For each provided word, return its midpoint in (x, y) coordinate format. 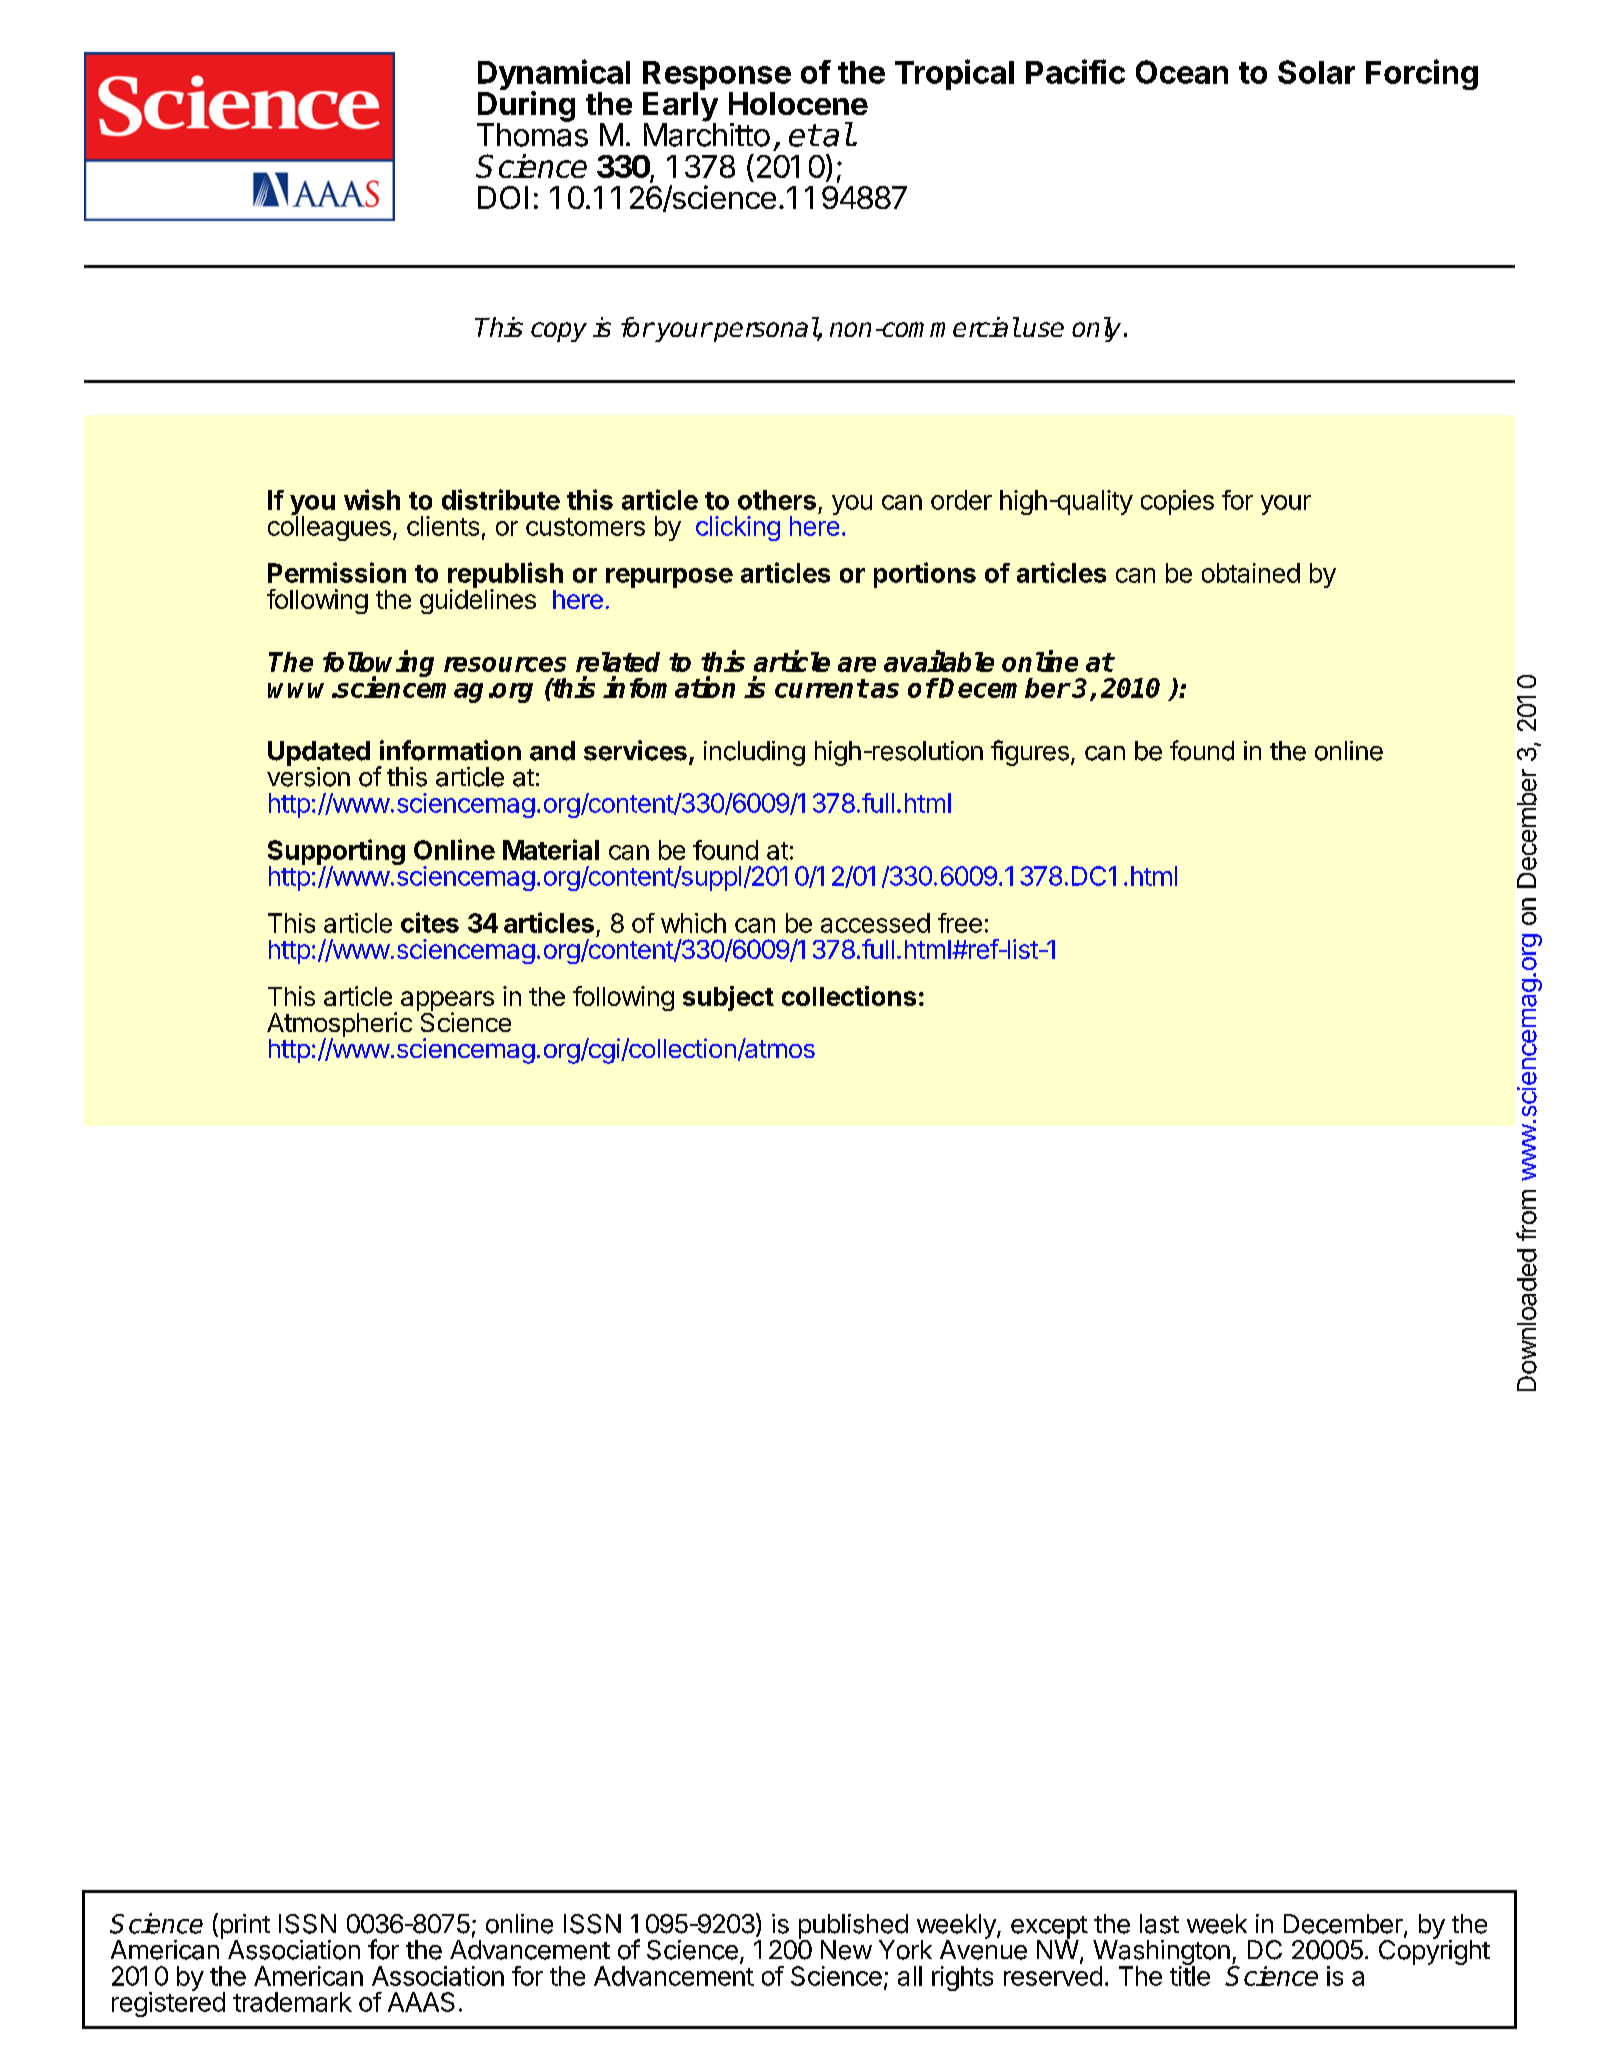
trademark (292, 2002)
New (846, 1950)
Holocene (798, 103)
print (245, 1927)
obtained (1251, 573)
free (960, 923)
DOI (503, 197)
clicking (738, 528)
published (853, 1927)
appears (447, 1002)
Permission (337, 572)
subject (728, 998)
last (1159, 1924)
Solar (1316, 72)
